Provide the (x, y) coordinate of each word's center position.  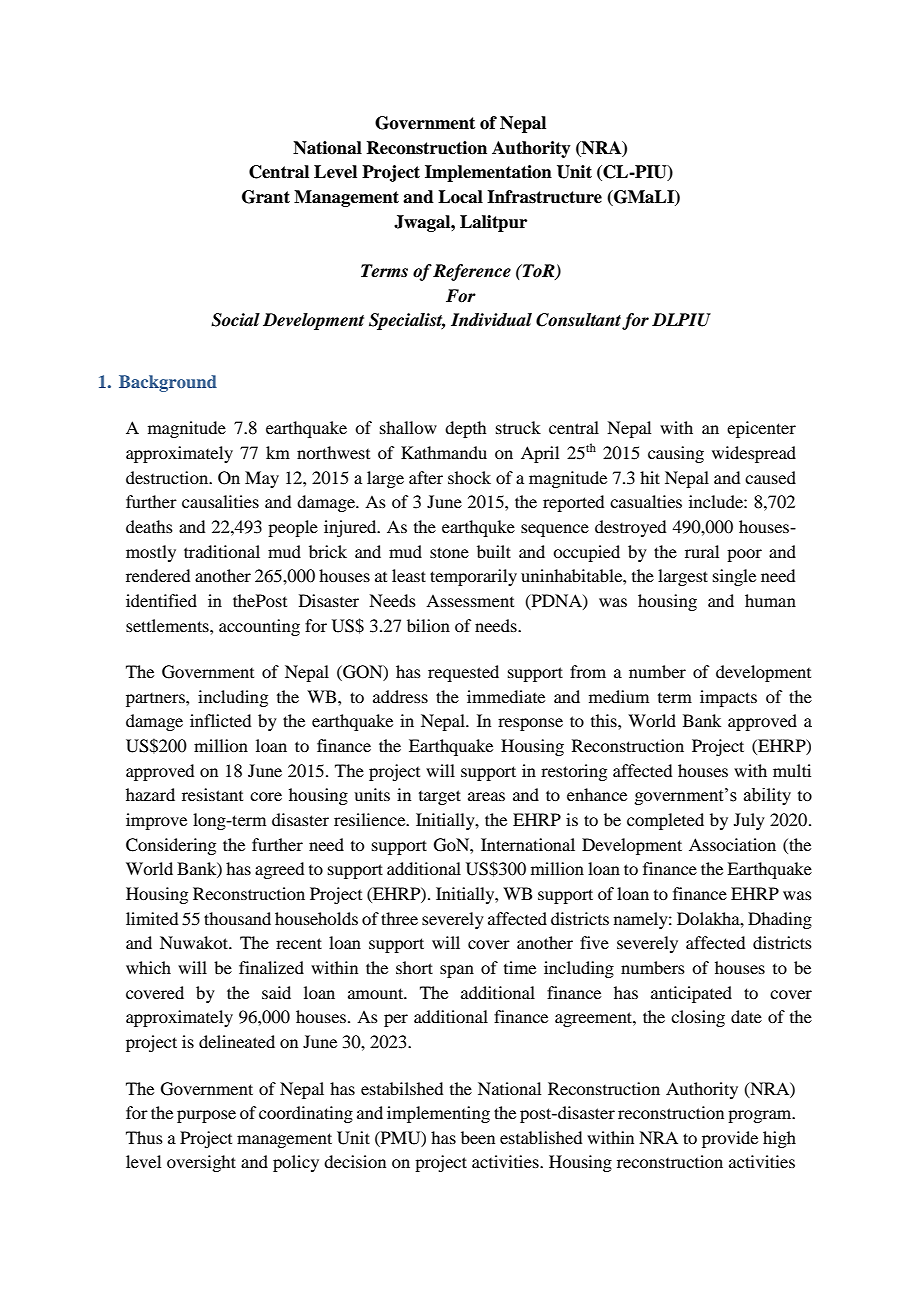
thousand (237, 918)
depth (465, 429)
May (262, 479)
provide (730, 1139)
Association (732, 844)
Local (460, 197)
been (478, 1137)
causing (676, 454)
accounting (259, 627)
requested (463, 673)
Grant (266, 197)
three (399, 918)
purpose (206, 1116)
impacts (728, 698)
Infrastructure (544, 197)
